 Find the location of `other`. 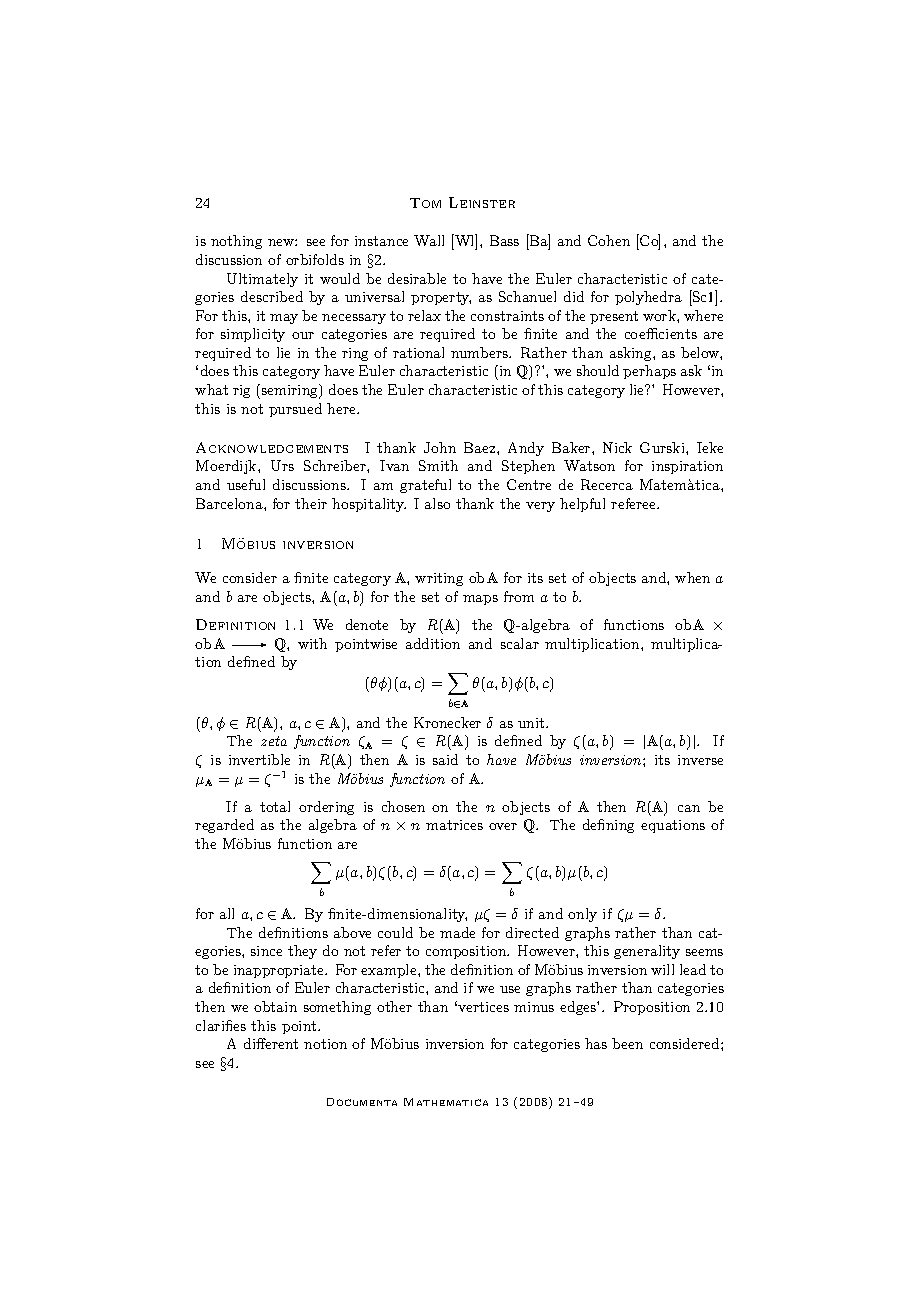

other is located at coordinates (394, 1006).
